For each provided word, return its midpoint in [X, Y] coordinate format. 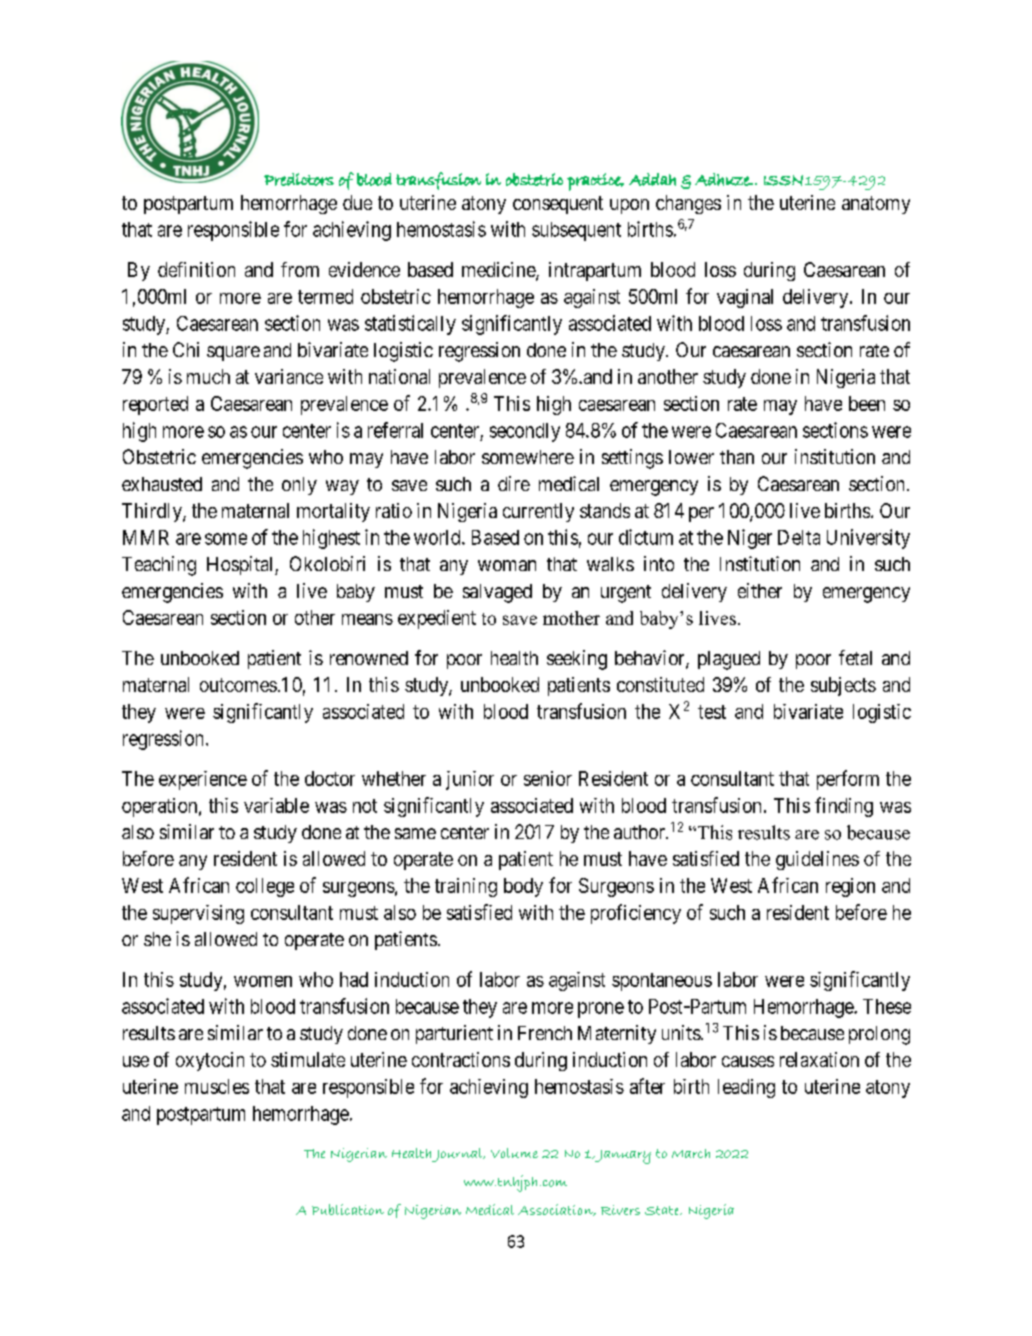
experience [203, 780]
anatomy [876, 205]
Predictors [299, 179]
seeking [577, 660]
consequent [558, 205]
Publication [348, 1209]
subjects [843, 686]
